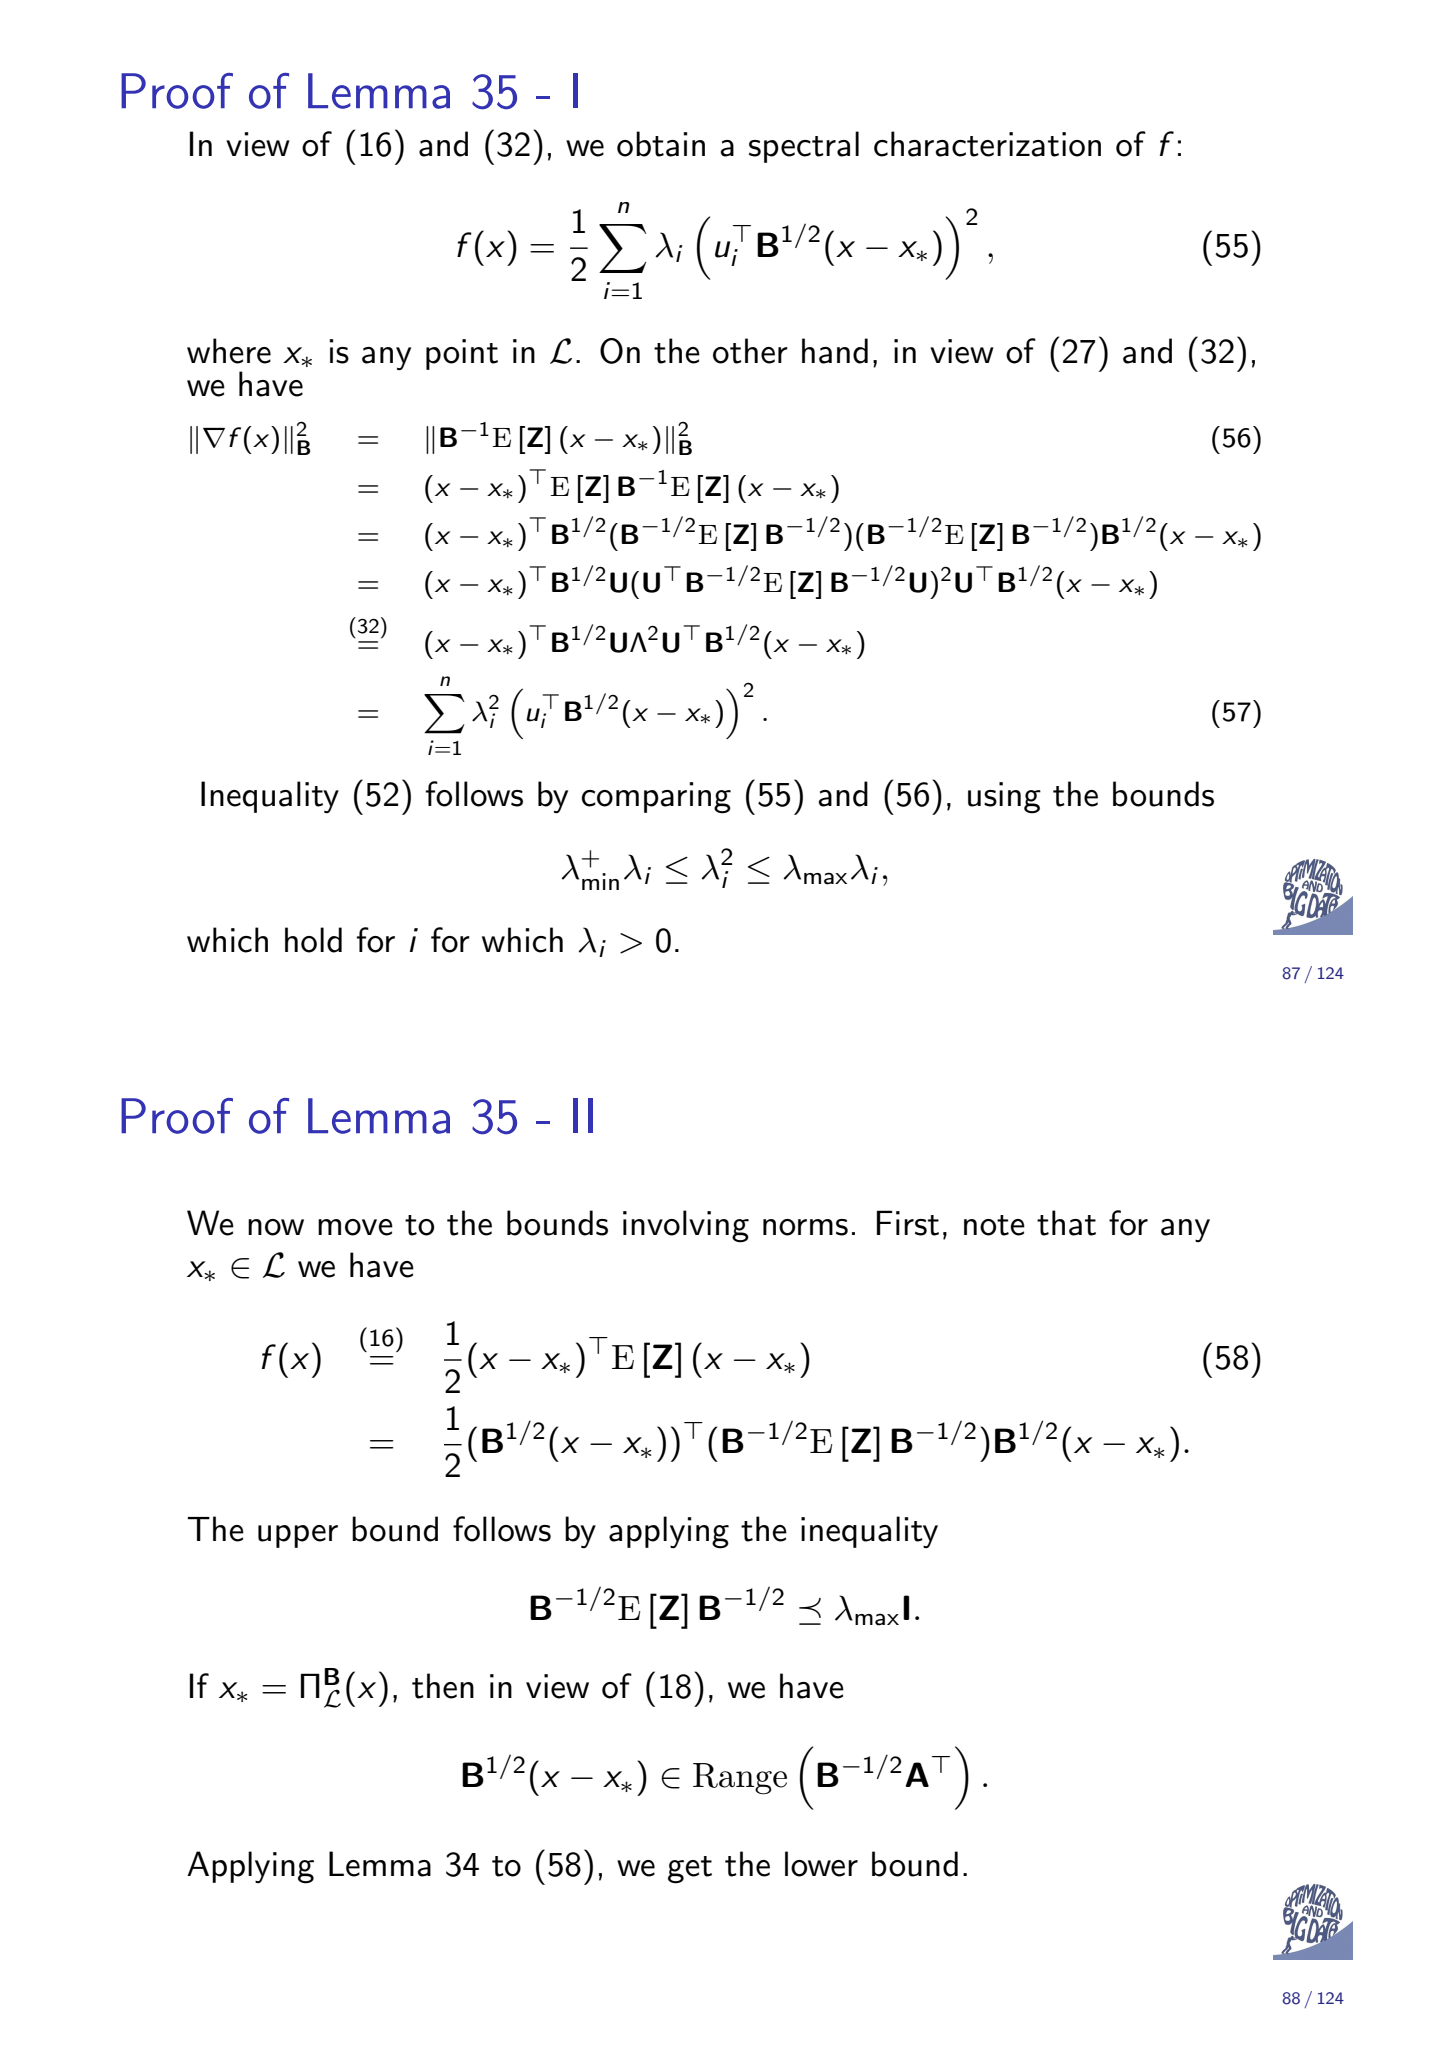 The image size is (1450, 2050). Describe the element at coordinates (313, 940) in the document. I see `hold` at that location.
